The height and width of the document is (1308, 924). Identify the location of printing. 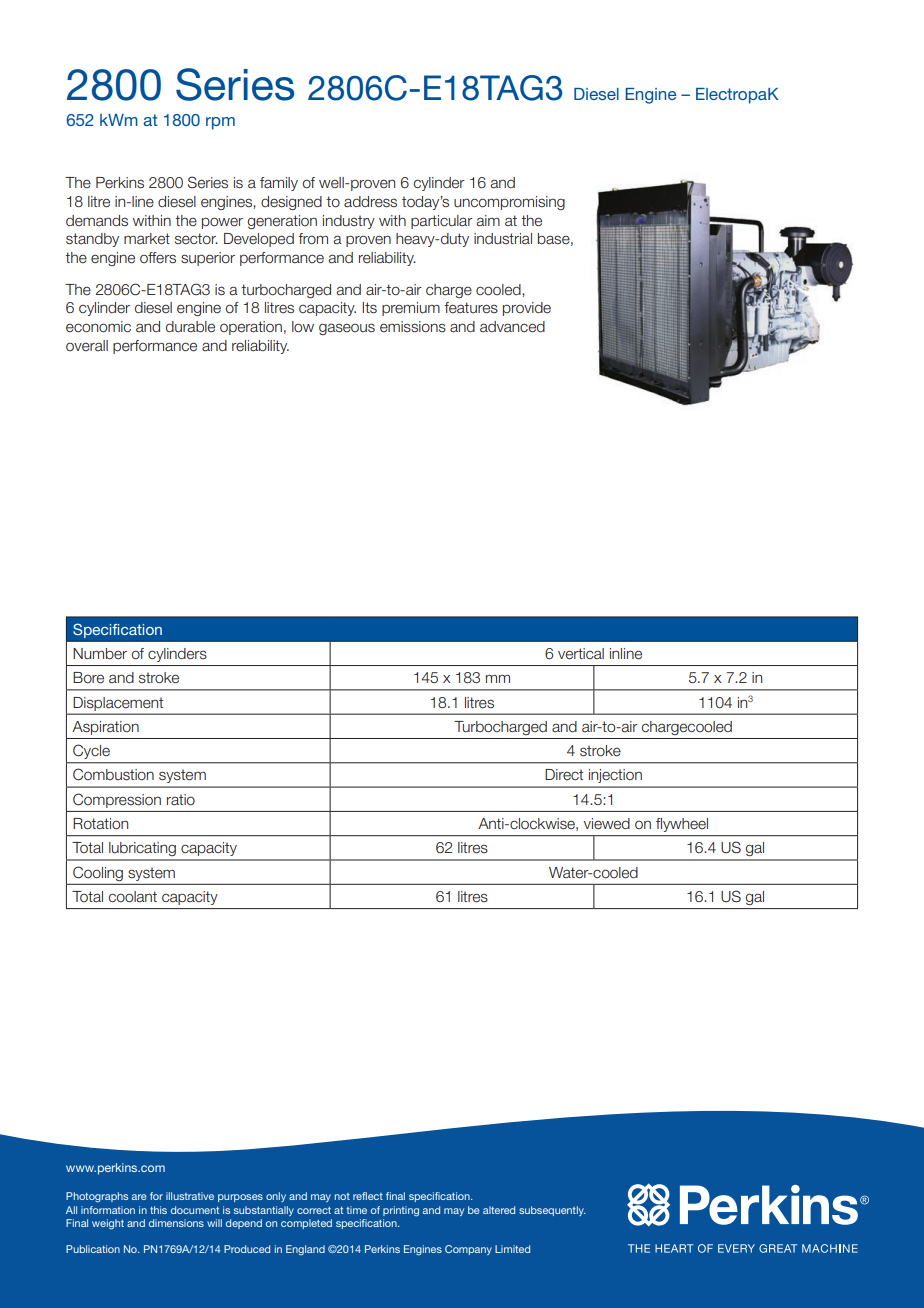
(401, 1211).
